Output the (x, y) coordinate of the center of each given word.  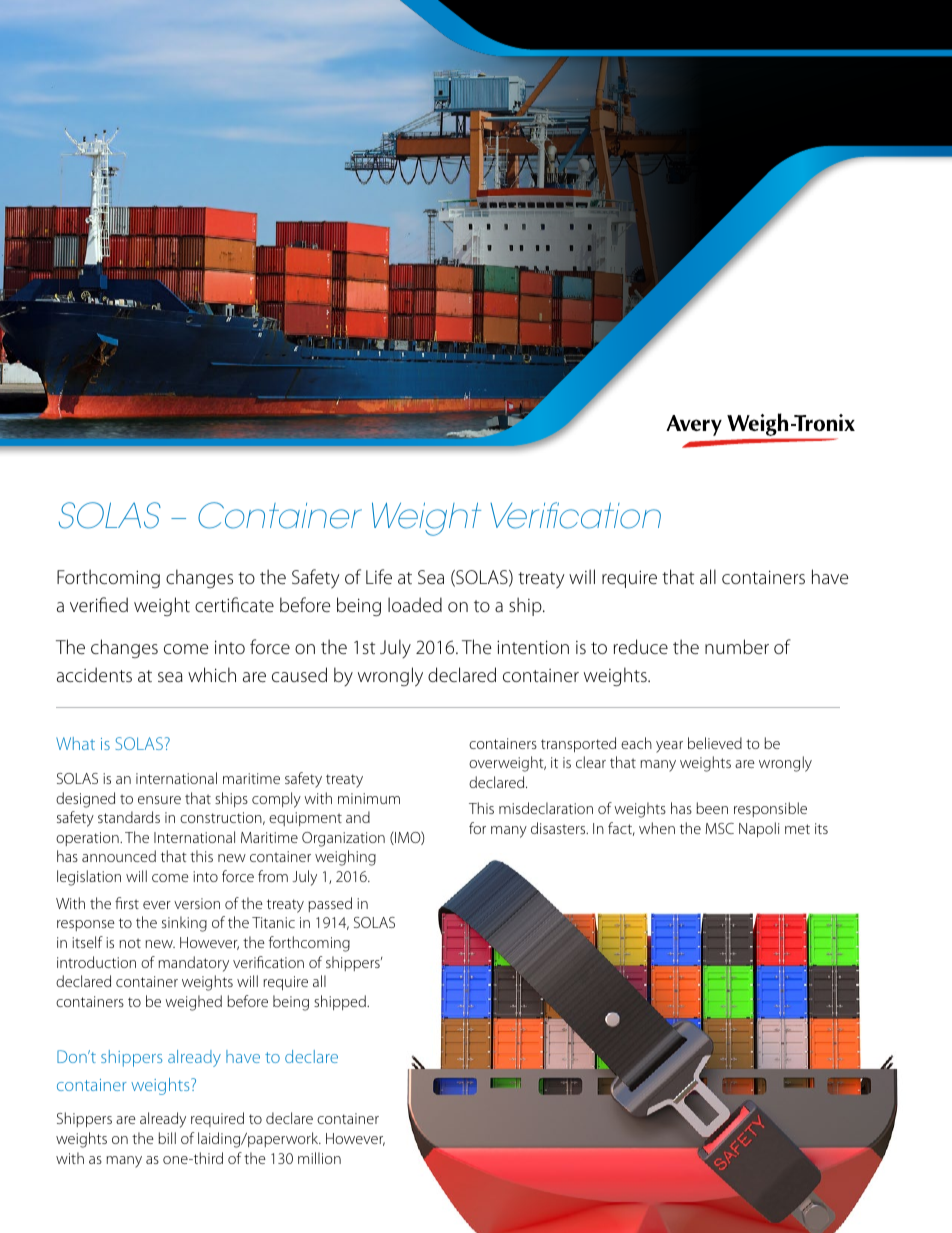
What (75, 743)
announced (119, 856)
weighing (345, 858)
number (737, 646)
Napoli (759, 829)
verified (99, 604)
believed (715, 743)
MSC (720, 828)
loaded (415, 604)
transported (578, 744)
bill (167, 1138)
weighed (193, 1003)
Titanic (273, 922)
